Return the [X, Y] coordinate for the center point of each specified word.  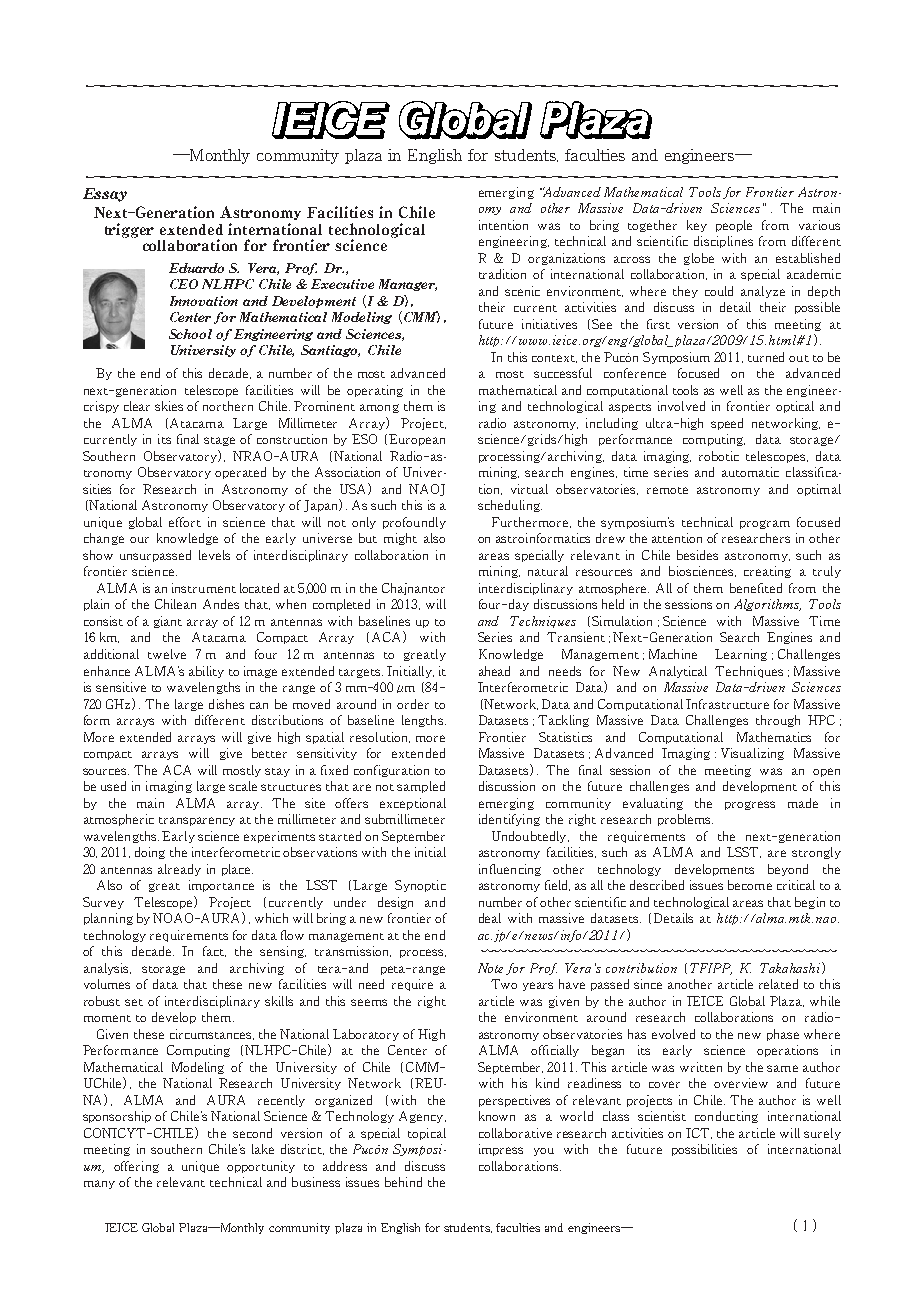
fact [214, 951]
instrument [204, 588]
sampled [421, 787]
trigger [129, 230]
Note [490, 968]
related [778, 984]
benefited [756, 588]
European [417, 440]
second [252, 1133]
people [734, 226]
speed [727, 424]
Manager [408, 285]
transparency [197, 821]
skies [169, 406]
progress [750, 805]
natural [548, 571]
